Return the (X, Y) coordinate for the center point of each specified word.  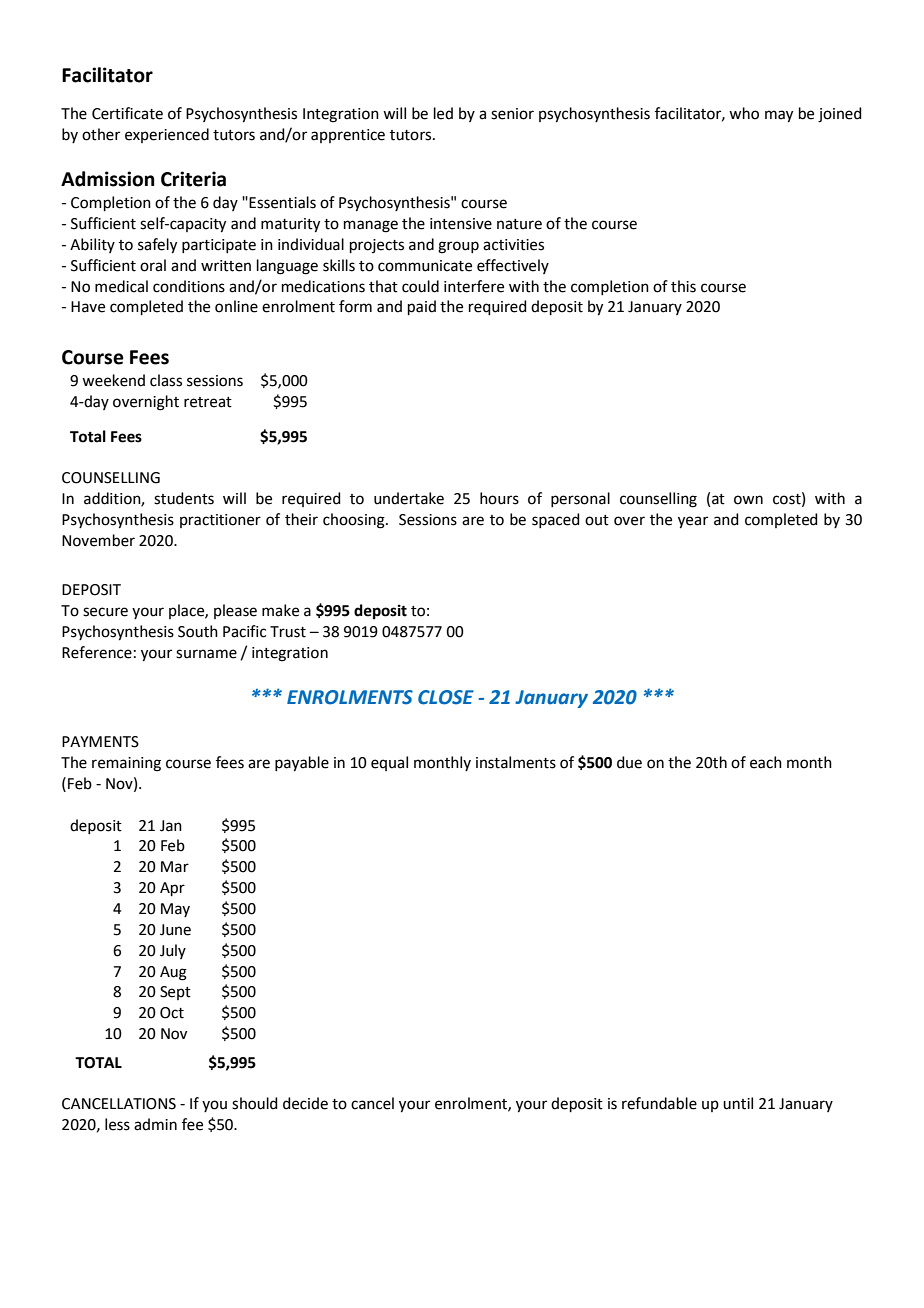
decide (305, 1103)
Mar (175, 867)
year (693, 522)
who (744, 113)
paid (422, 307)
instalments (516, 762)
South (198, 631)
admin (155, 1124)
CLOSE (446, 697)
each (766, 762)
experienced (167, 135)
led (443, 113)
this (683, 286)
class (166, 380)
